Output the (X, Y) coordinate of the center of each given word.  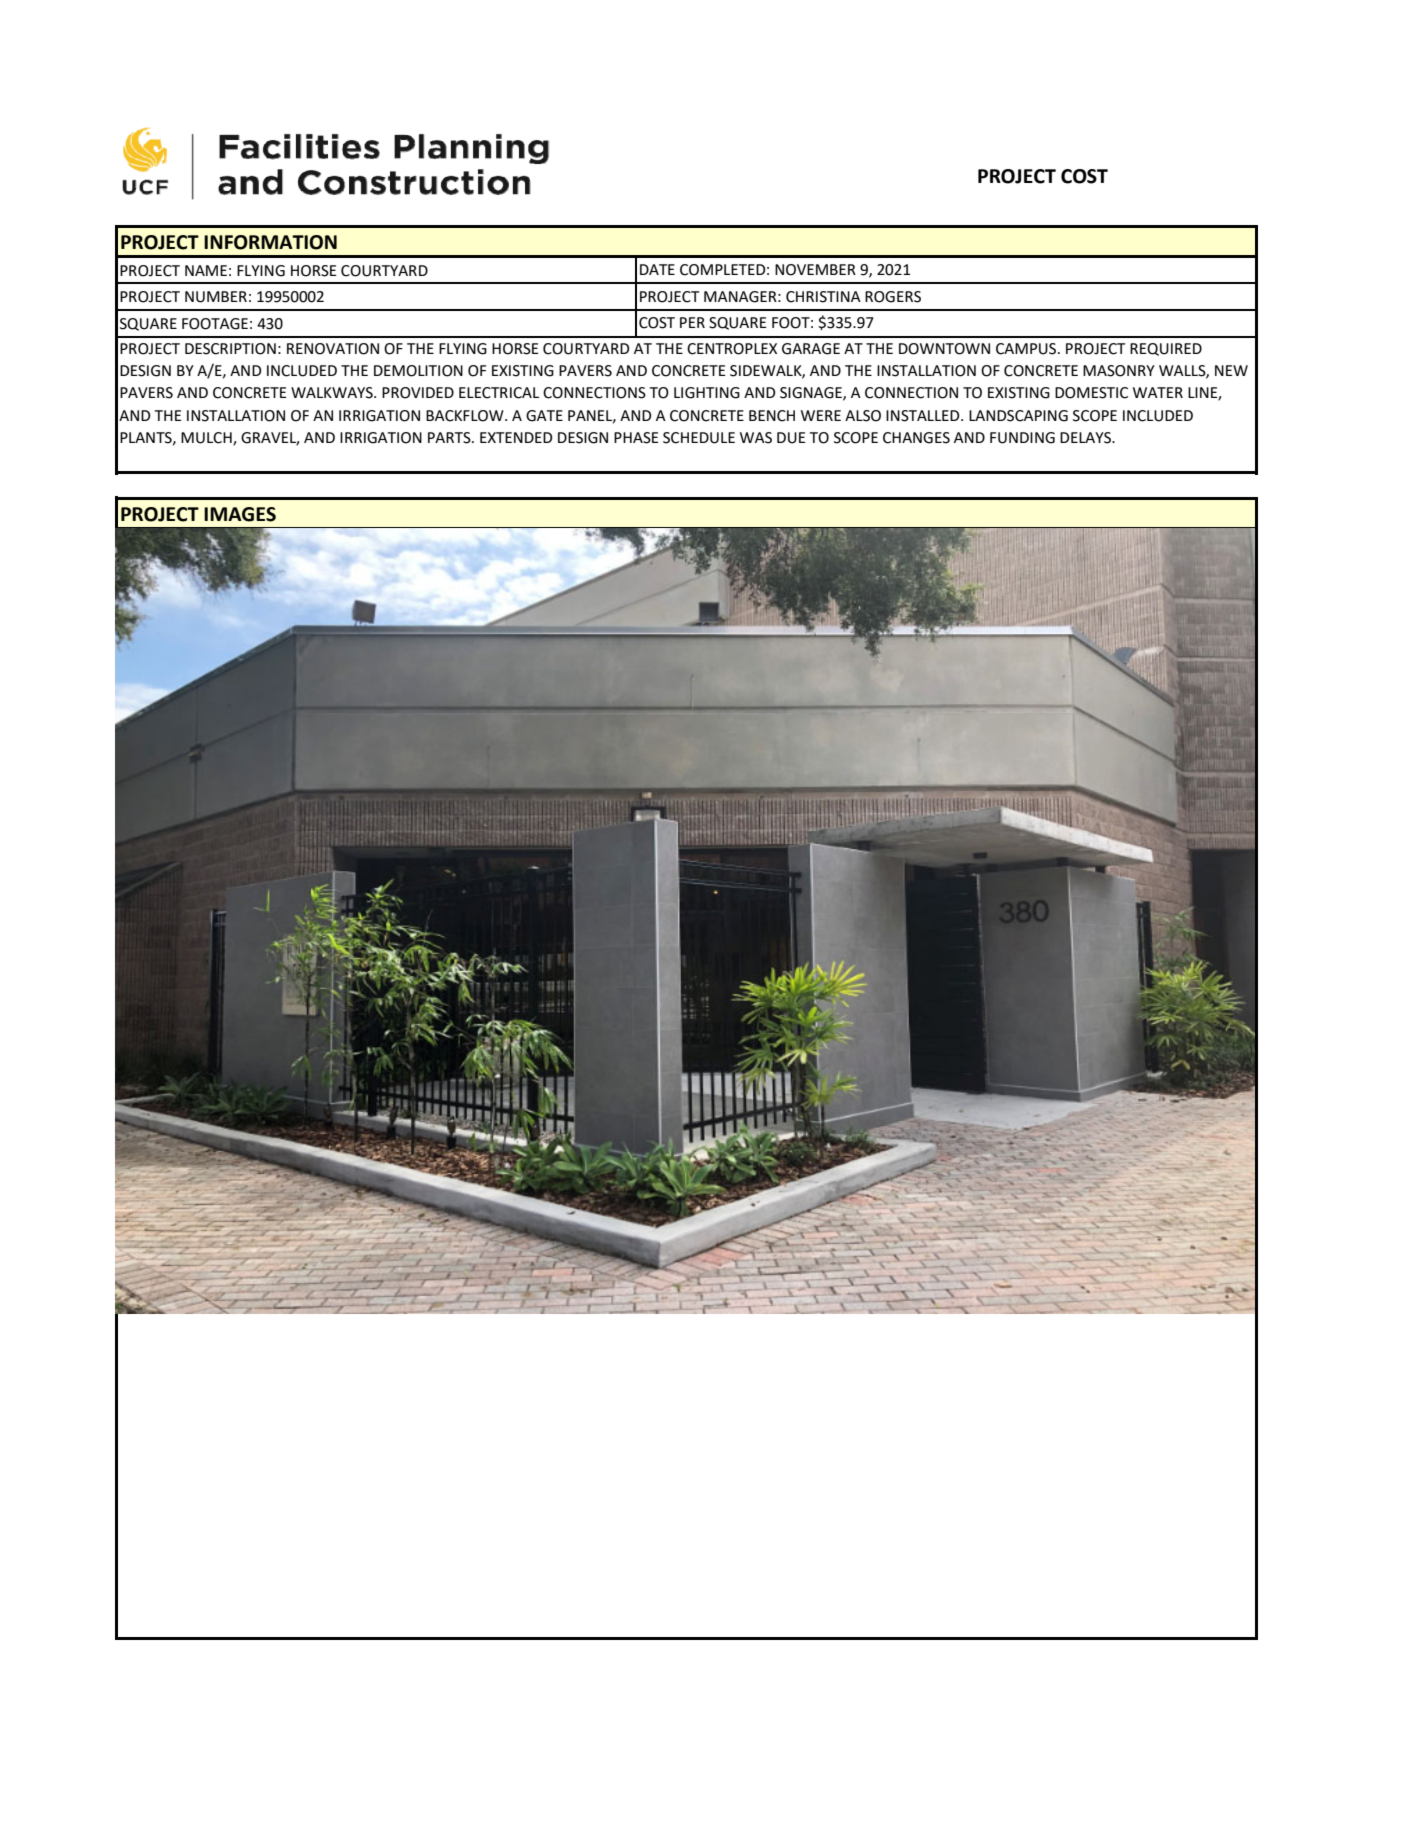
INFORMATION (270, 242)
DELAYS (1086, 438)
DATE (657, 269)
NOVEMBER (815, 270)
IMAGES (240, 514)
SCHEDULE (699, 438)
